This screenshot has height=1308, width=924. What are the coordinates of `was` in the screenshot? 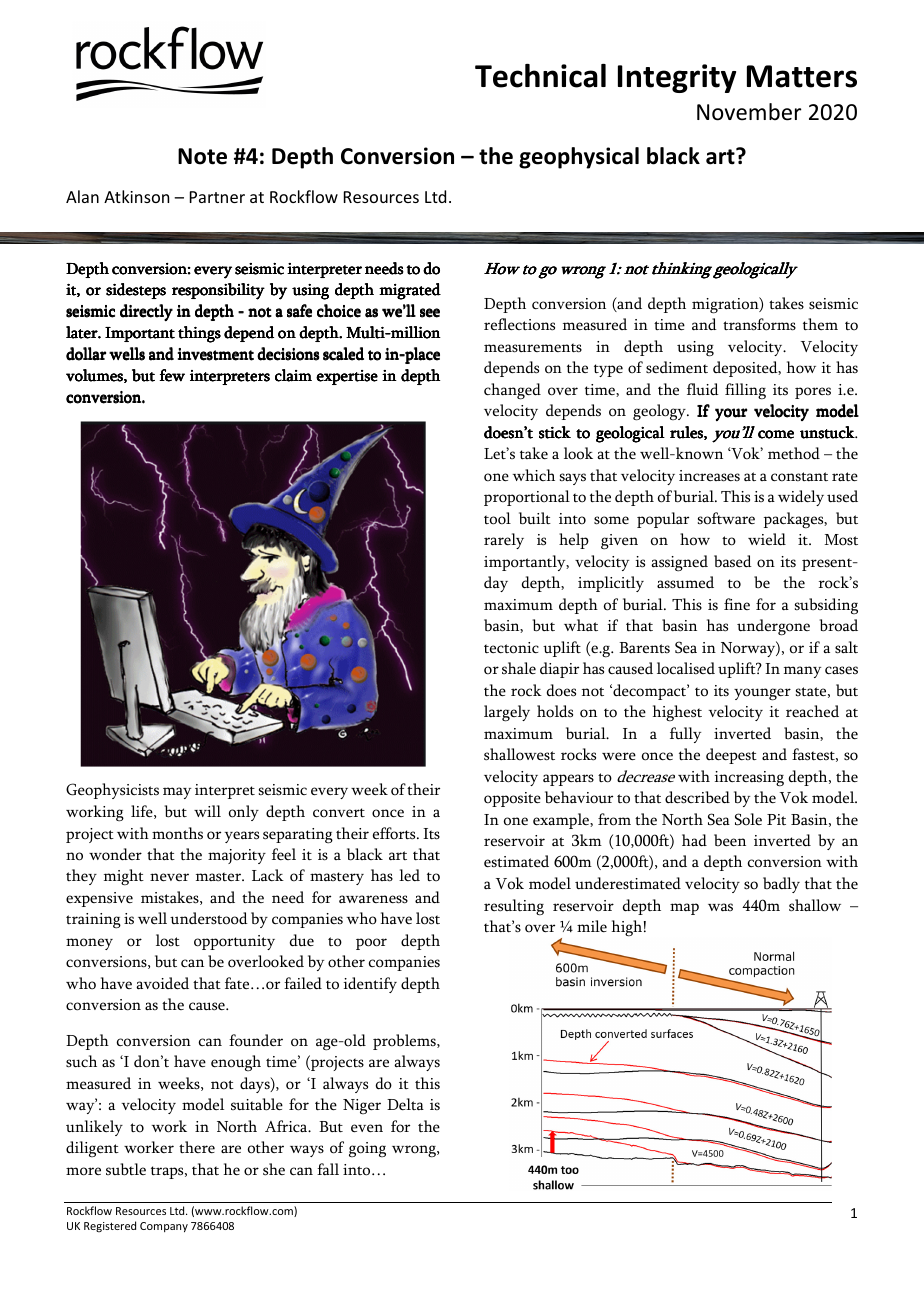 It's located at (720, 907).
